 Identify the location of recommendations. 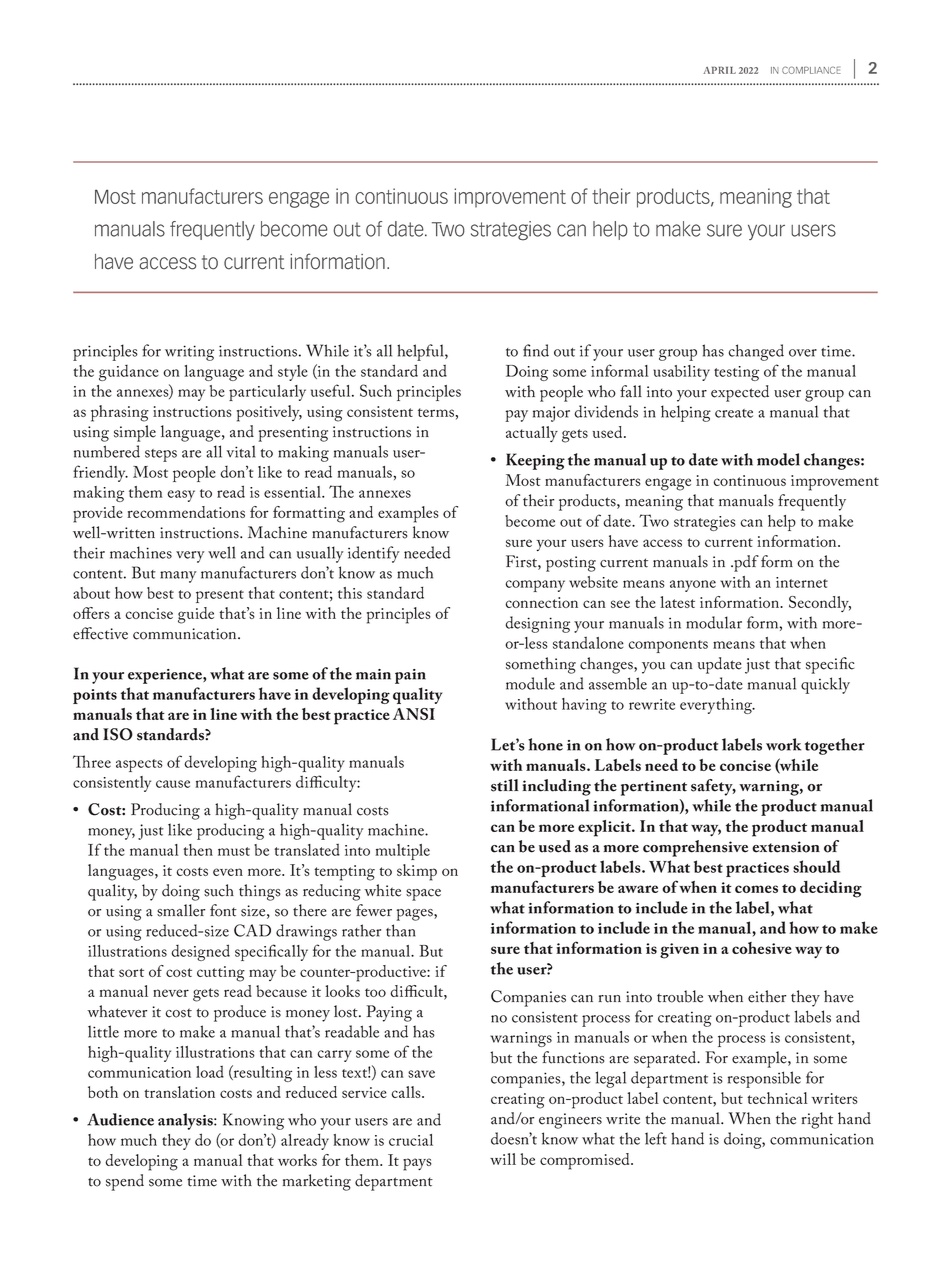
(186, 512).
